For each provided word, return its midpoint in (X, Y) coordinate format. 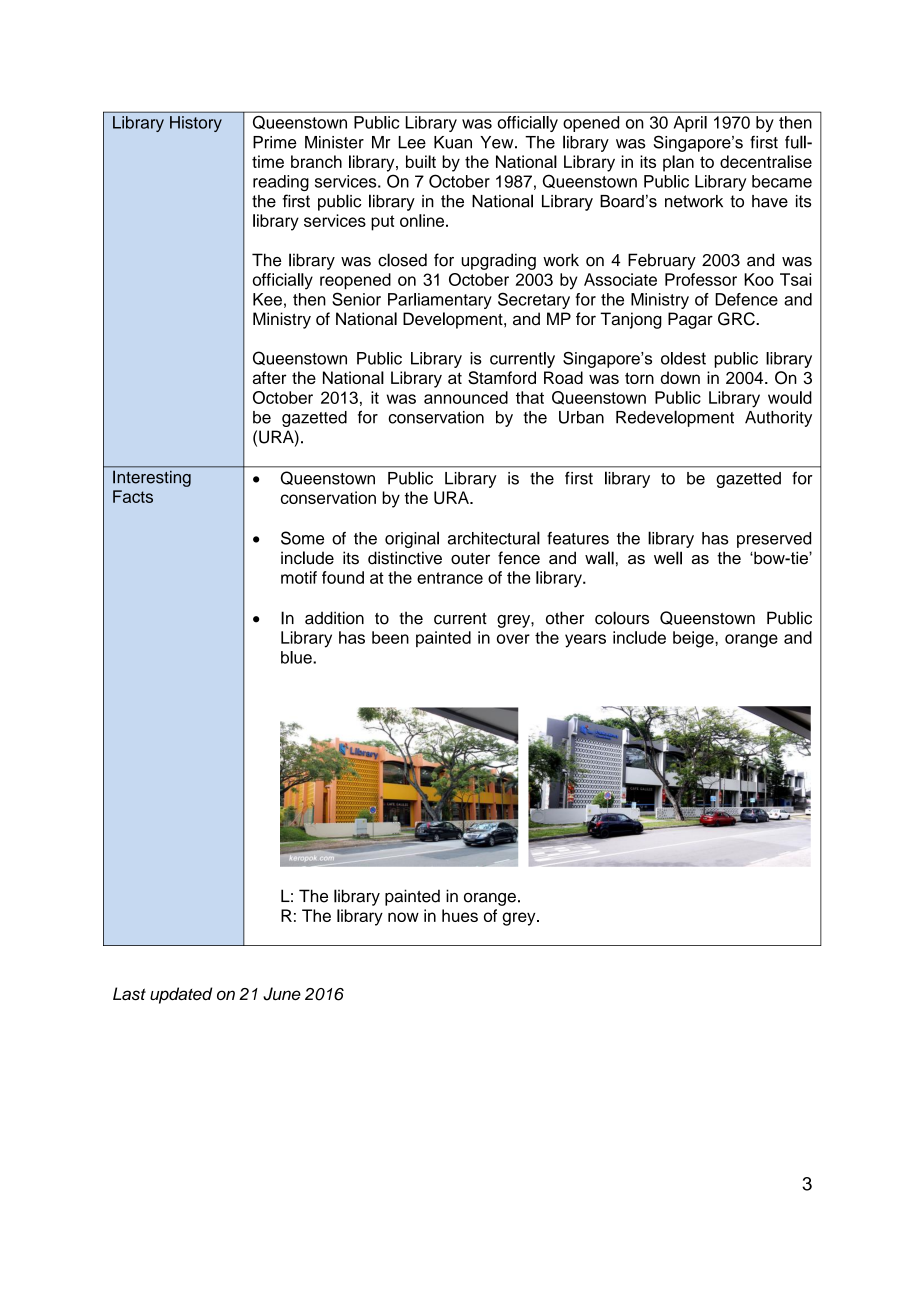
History (196, 124)
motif (299, 577)
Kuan (453, 142)
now (403, 917)
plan (678, 163)
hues (460, 915)
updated (181, 995)
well (668, 558)
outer (470, 559)
